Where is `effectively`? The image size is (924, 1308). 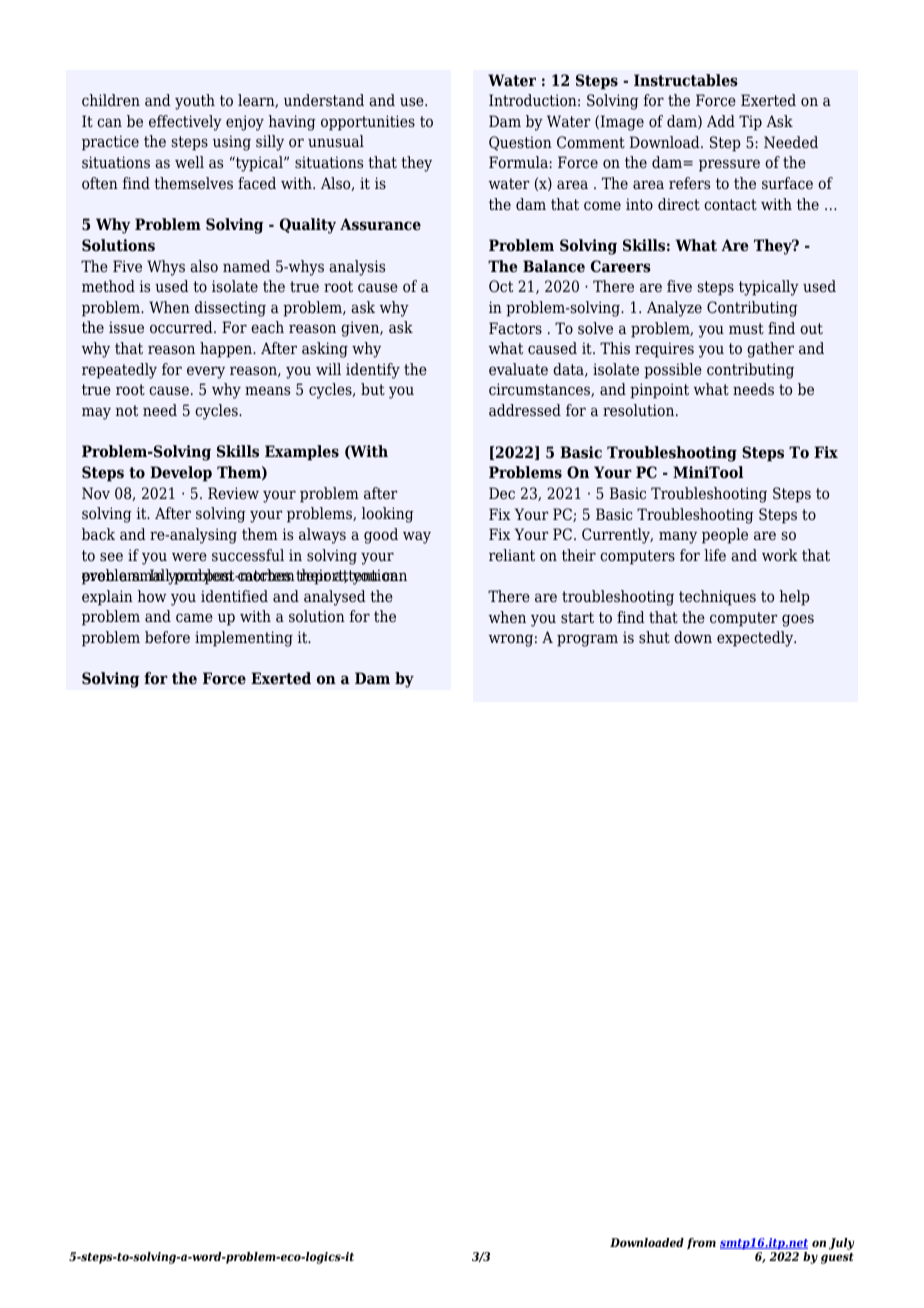 effectively is located at coordinates (185, 123).
